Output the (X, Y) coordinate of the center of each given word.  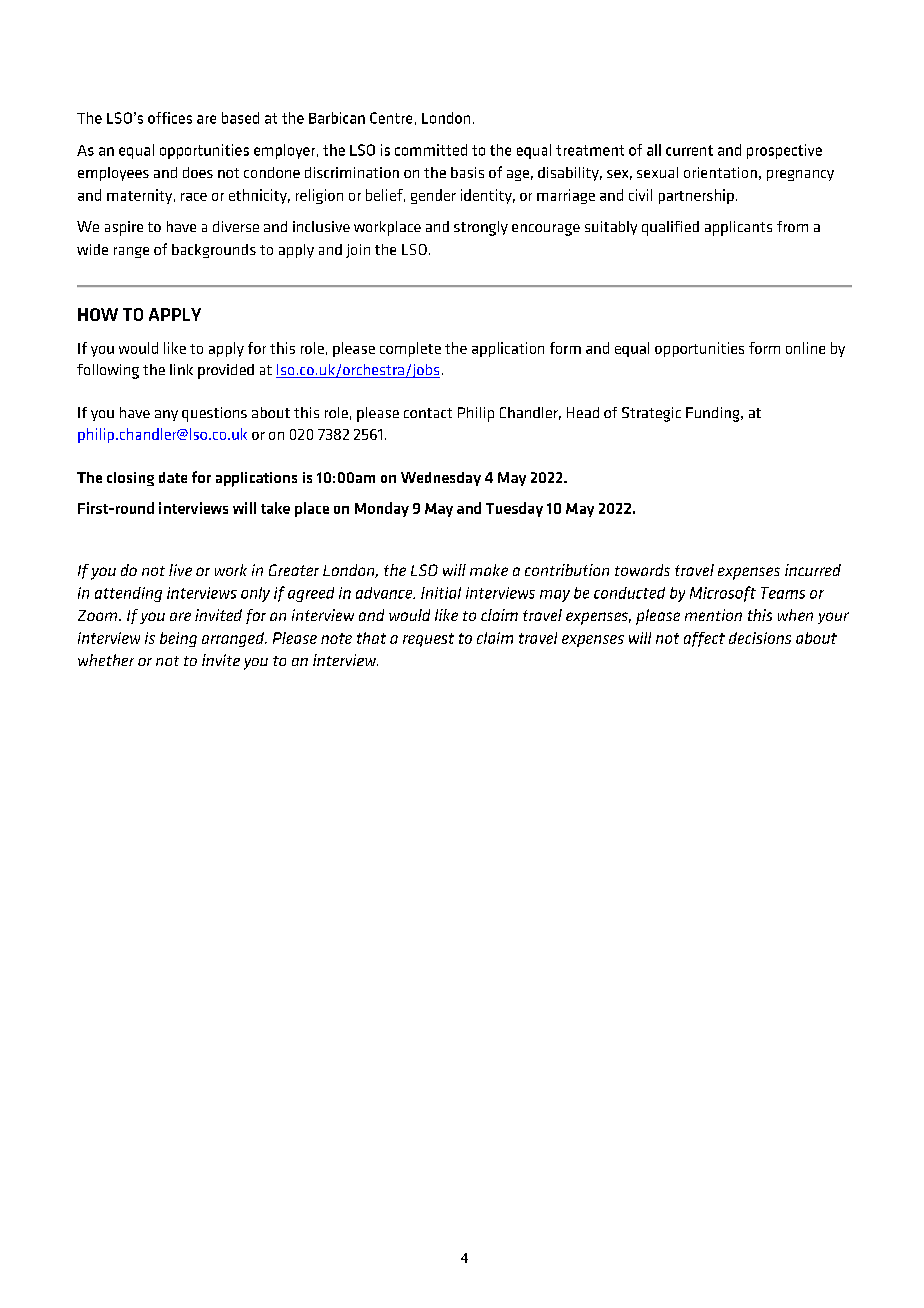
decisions (760, 638)
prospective (784, 151)
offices (170, 118)
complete (410, 349)
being (178, 639)
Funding (714, 414)
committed (431, 150)
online (805, 348)
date (173, 477)
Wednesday (441, 479)
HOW (98, 314)
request (428, 640)
